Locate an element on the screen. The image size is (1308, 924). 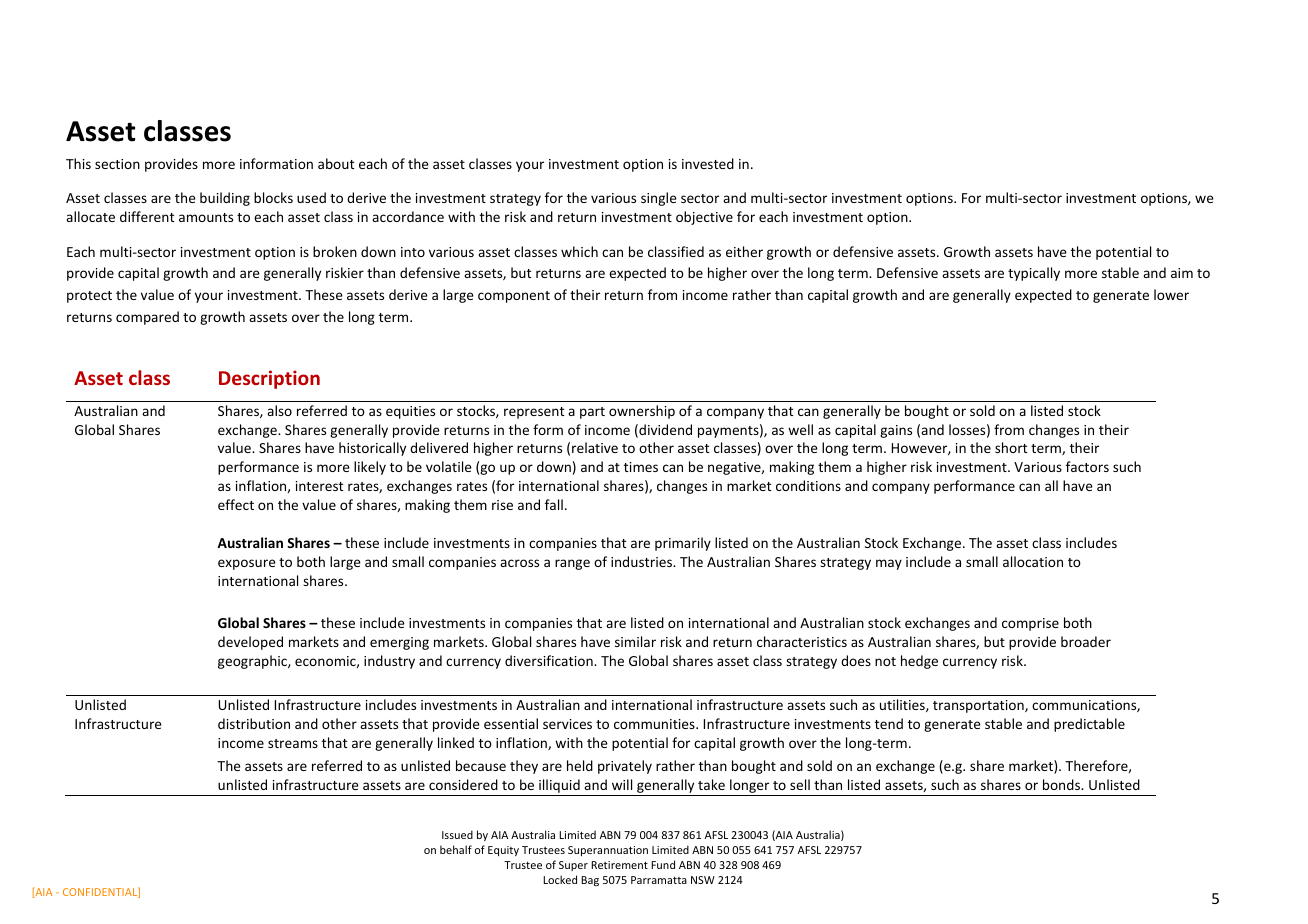
primarily is located at coordinates (683, 544).
